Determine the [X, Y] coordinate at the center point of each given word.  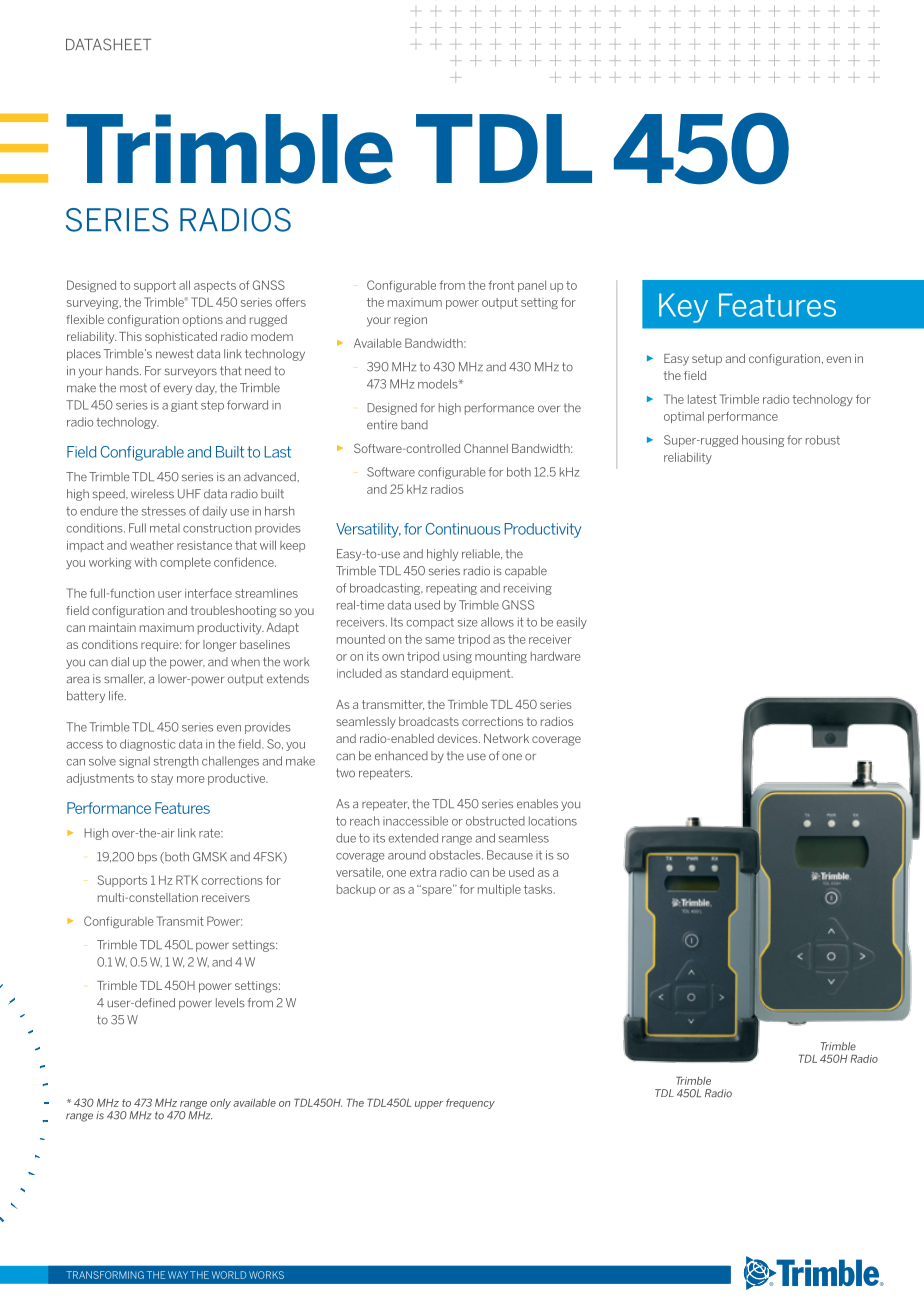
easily [571, 623]
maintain [112, 627]
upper [429, 1105]
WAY [178, 1275]
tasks [539, 889]
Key [683, 308]
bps [147, 858]
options [202, 321]
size [468, 622]
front [501, 285]
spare [437, 890]
